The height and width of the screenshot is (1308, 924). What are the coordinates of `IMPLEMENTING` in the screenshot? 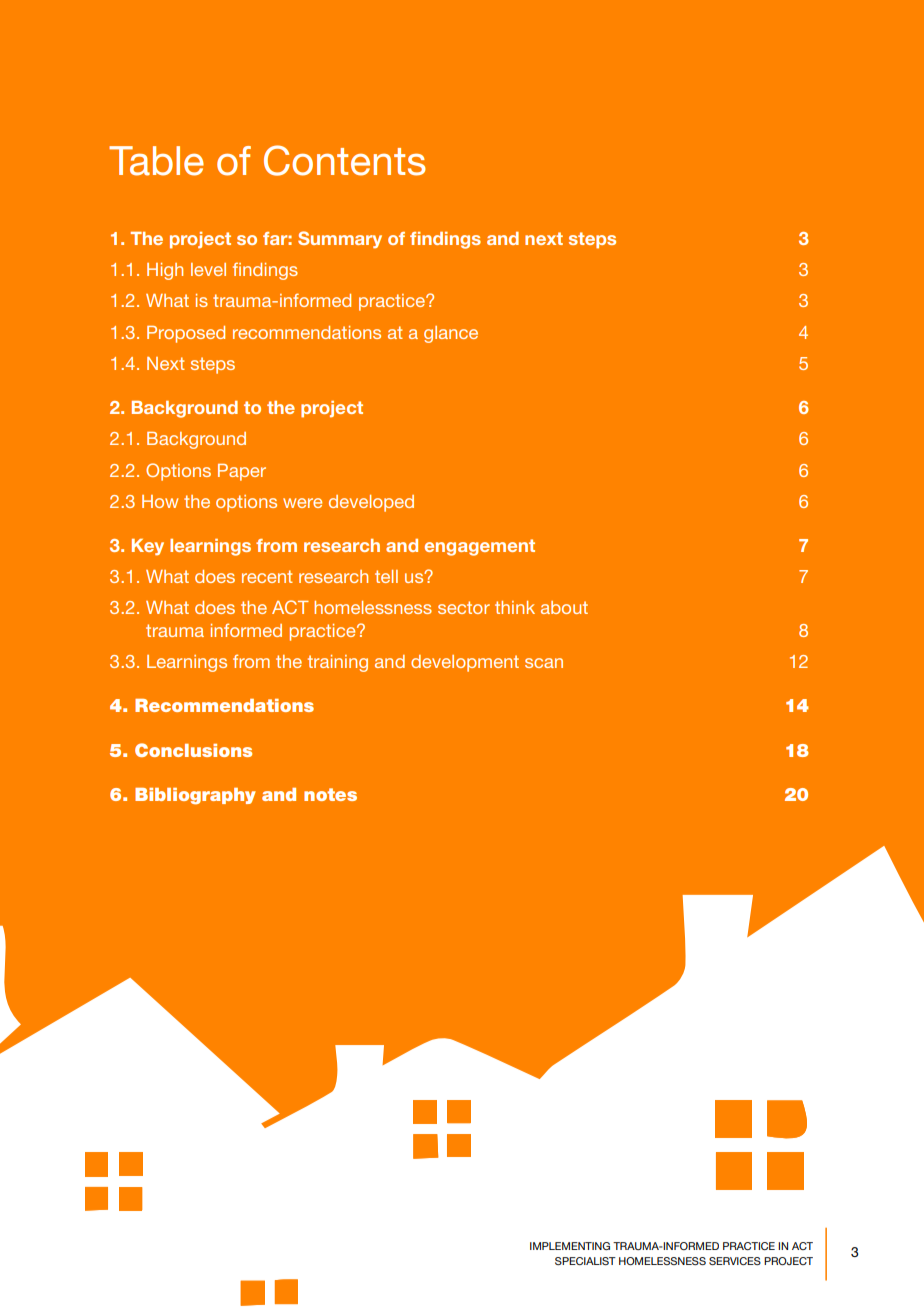 It's located at (570, 1246).
